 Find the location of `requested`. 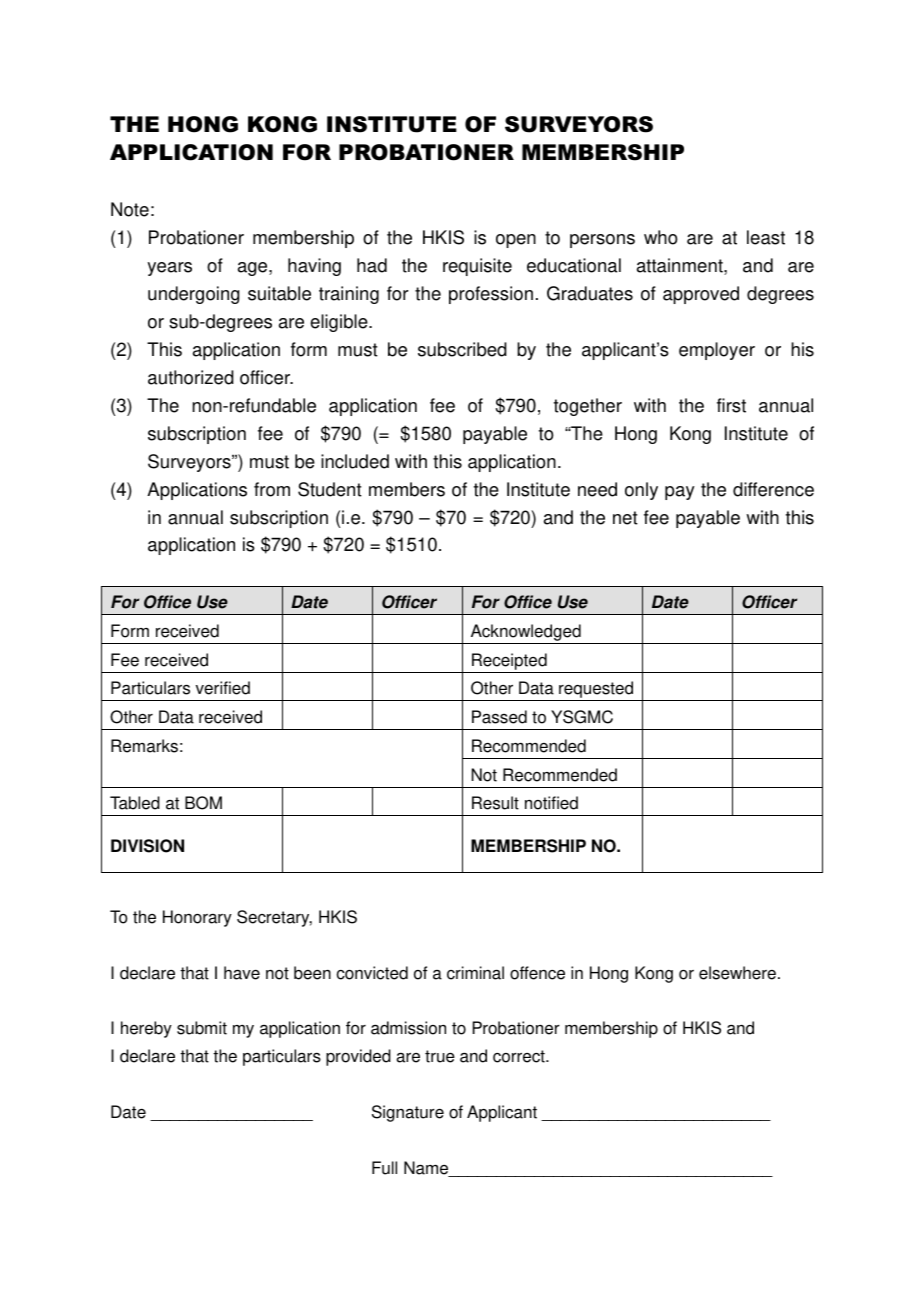

requested is located at coordinates (596, 691).
